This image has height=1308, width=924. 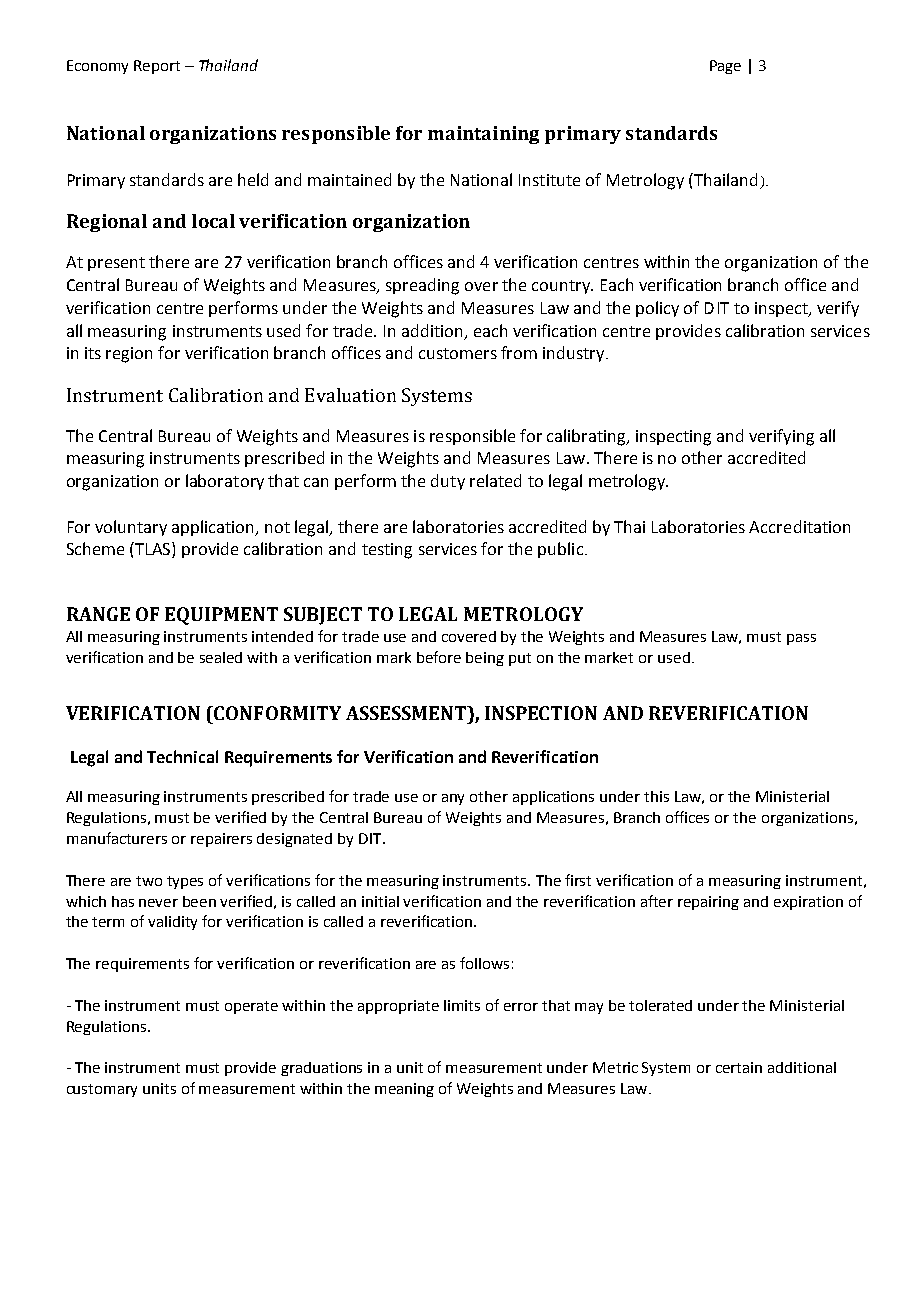 What do you see at coordinates (157, 67) in the image?
I see `Report` at bounding box center [157, 67].
